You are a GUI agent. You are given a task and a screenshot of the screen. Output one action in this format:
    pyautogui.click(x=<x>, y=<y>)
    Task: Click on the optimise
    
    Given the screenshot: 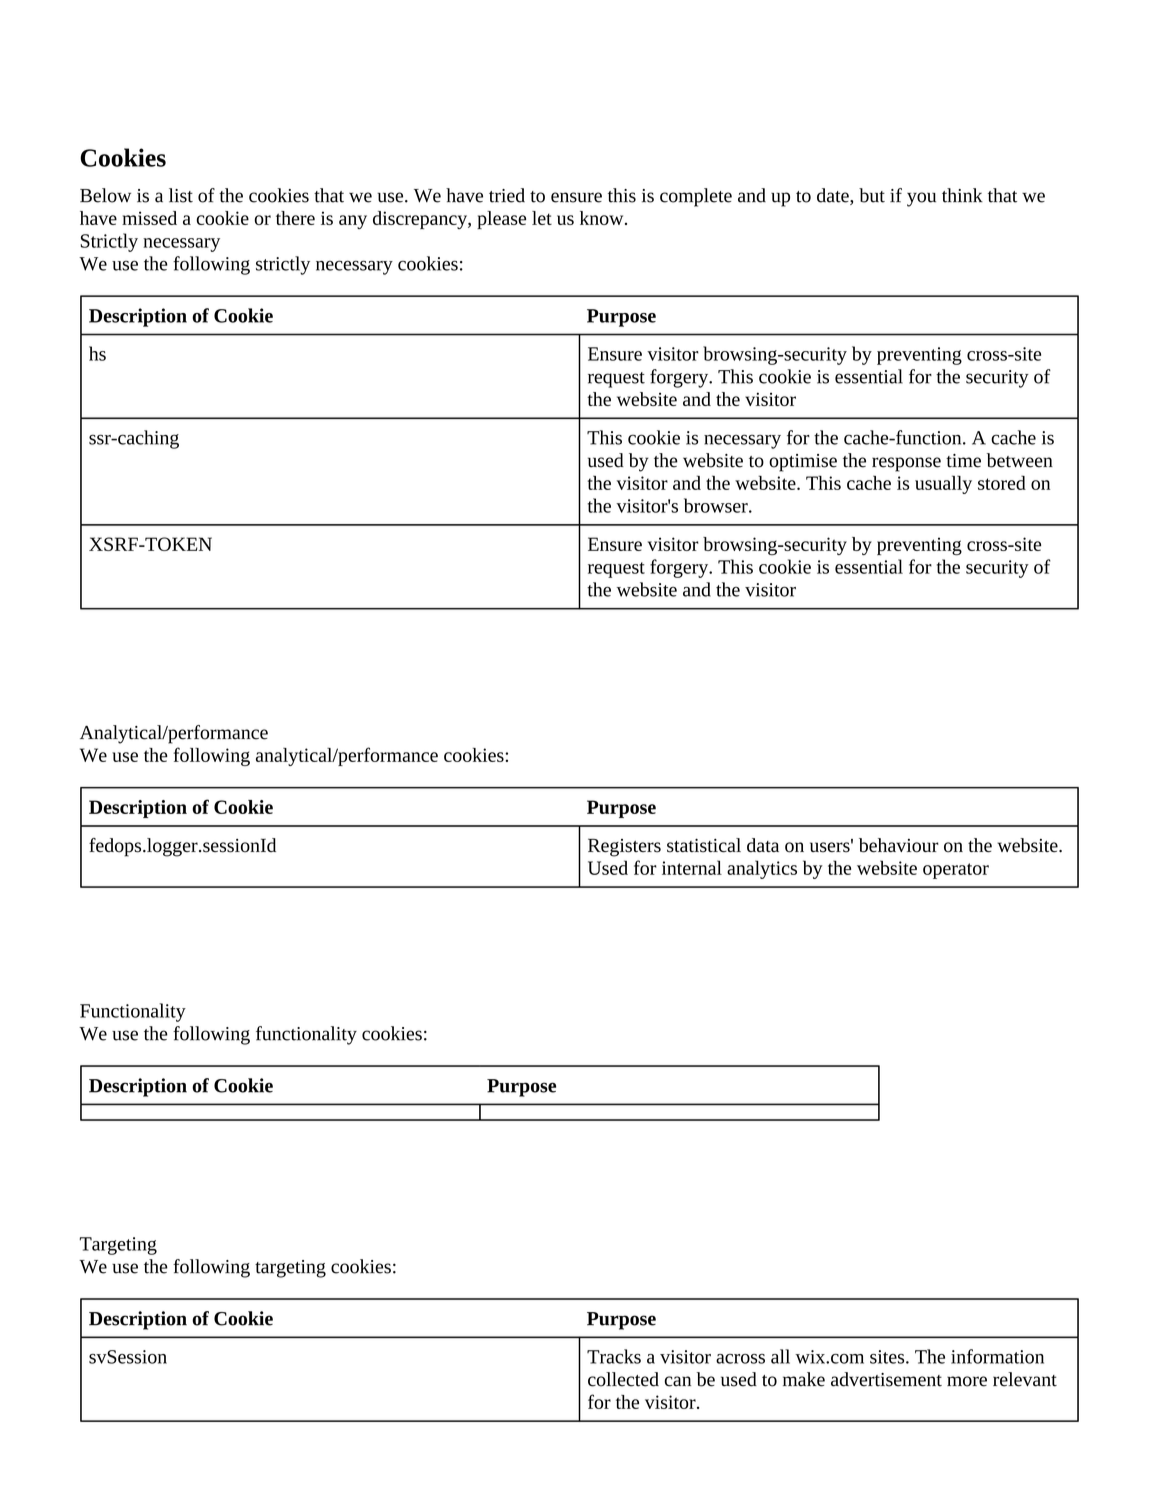 What is the action you would take?
    pyautogui.click(x=803, y=463)
